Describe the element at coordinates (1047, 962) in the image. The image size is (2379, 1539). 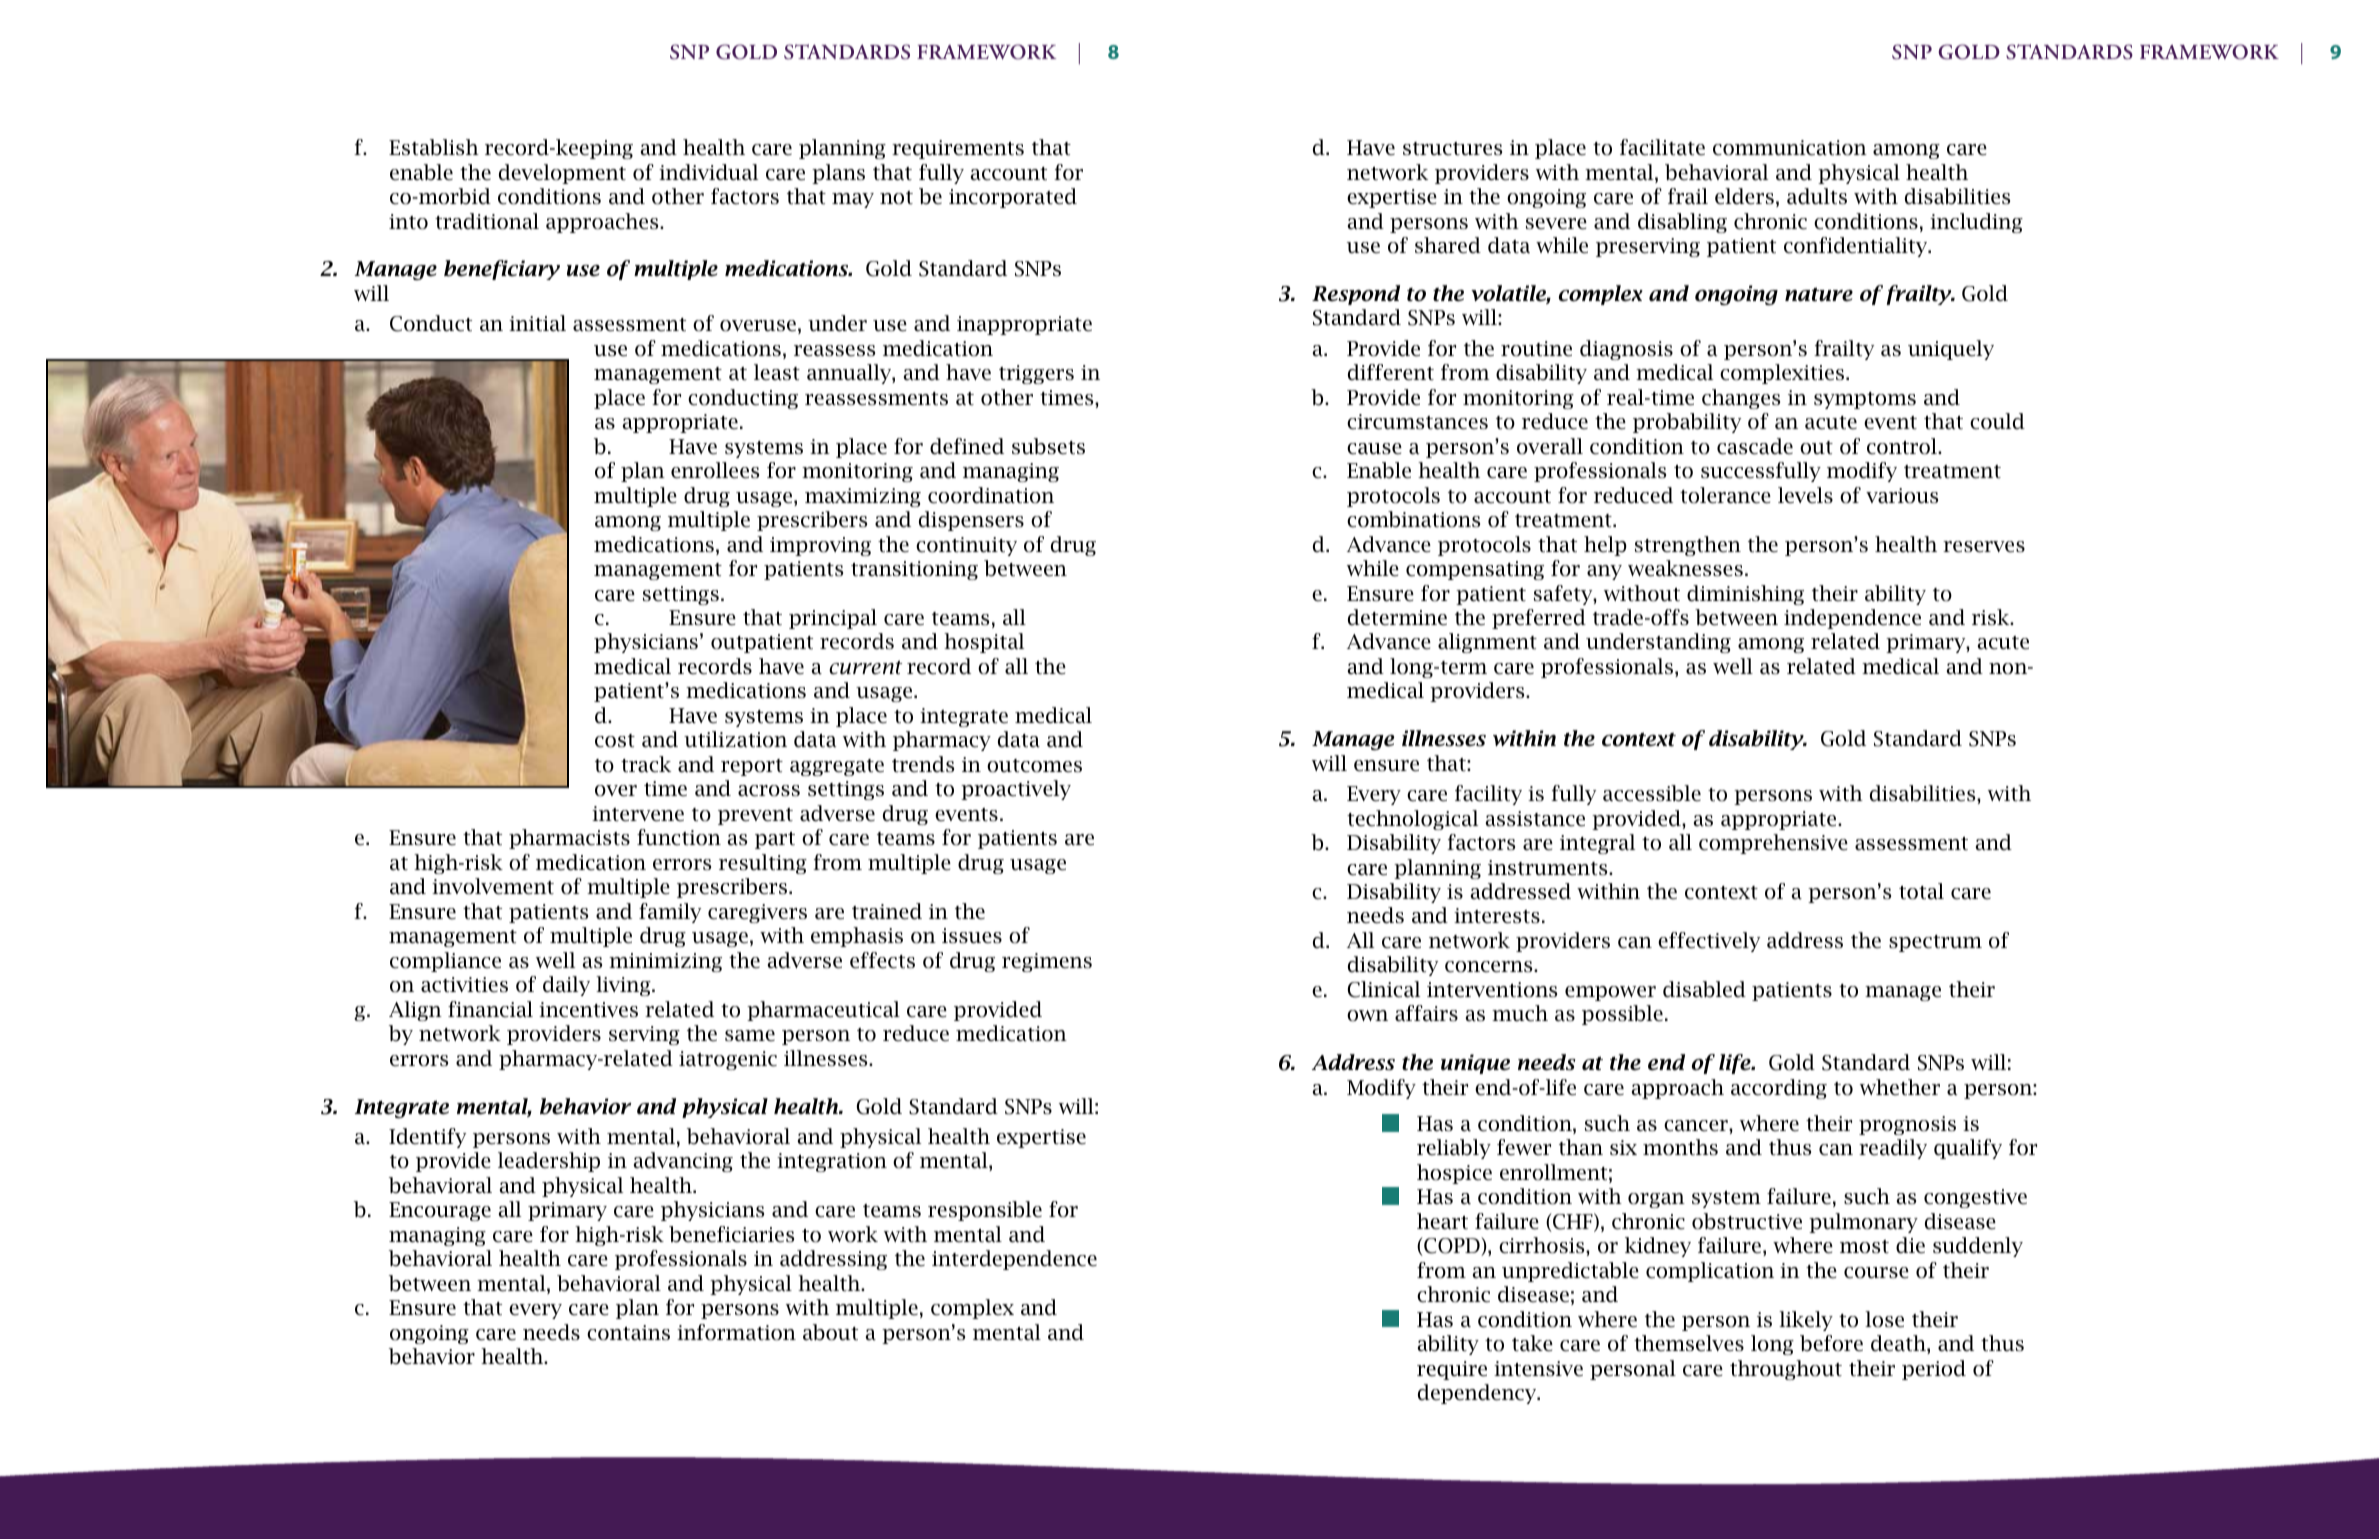
I see `regimens` at that location.
